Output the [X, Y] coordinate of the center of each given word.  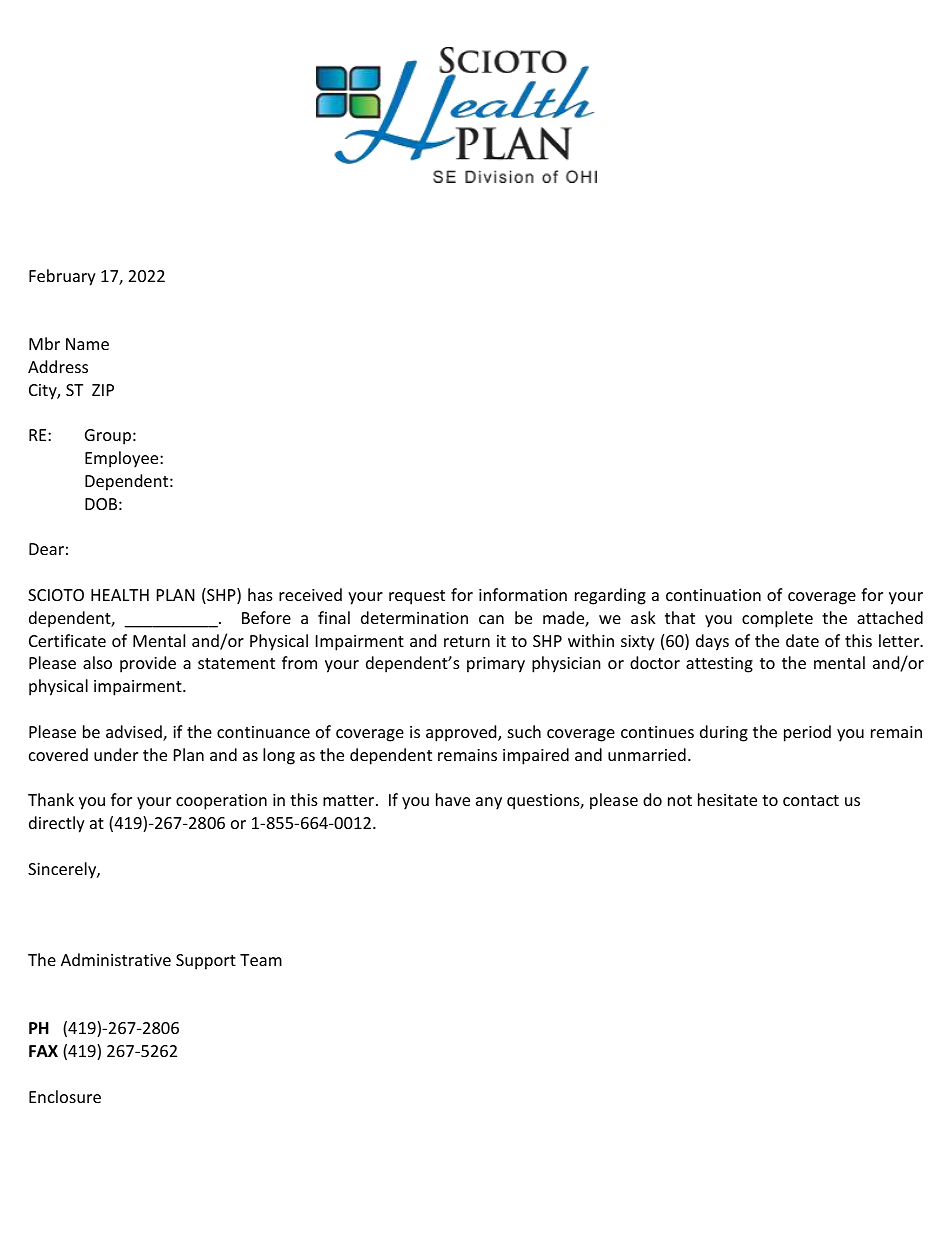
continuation [713, 595]
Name [87, 344]
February [62, 277]
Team [261, 960]
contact [811, 800]
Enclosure [65, 1096]
